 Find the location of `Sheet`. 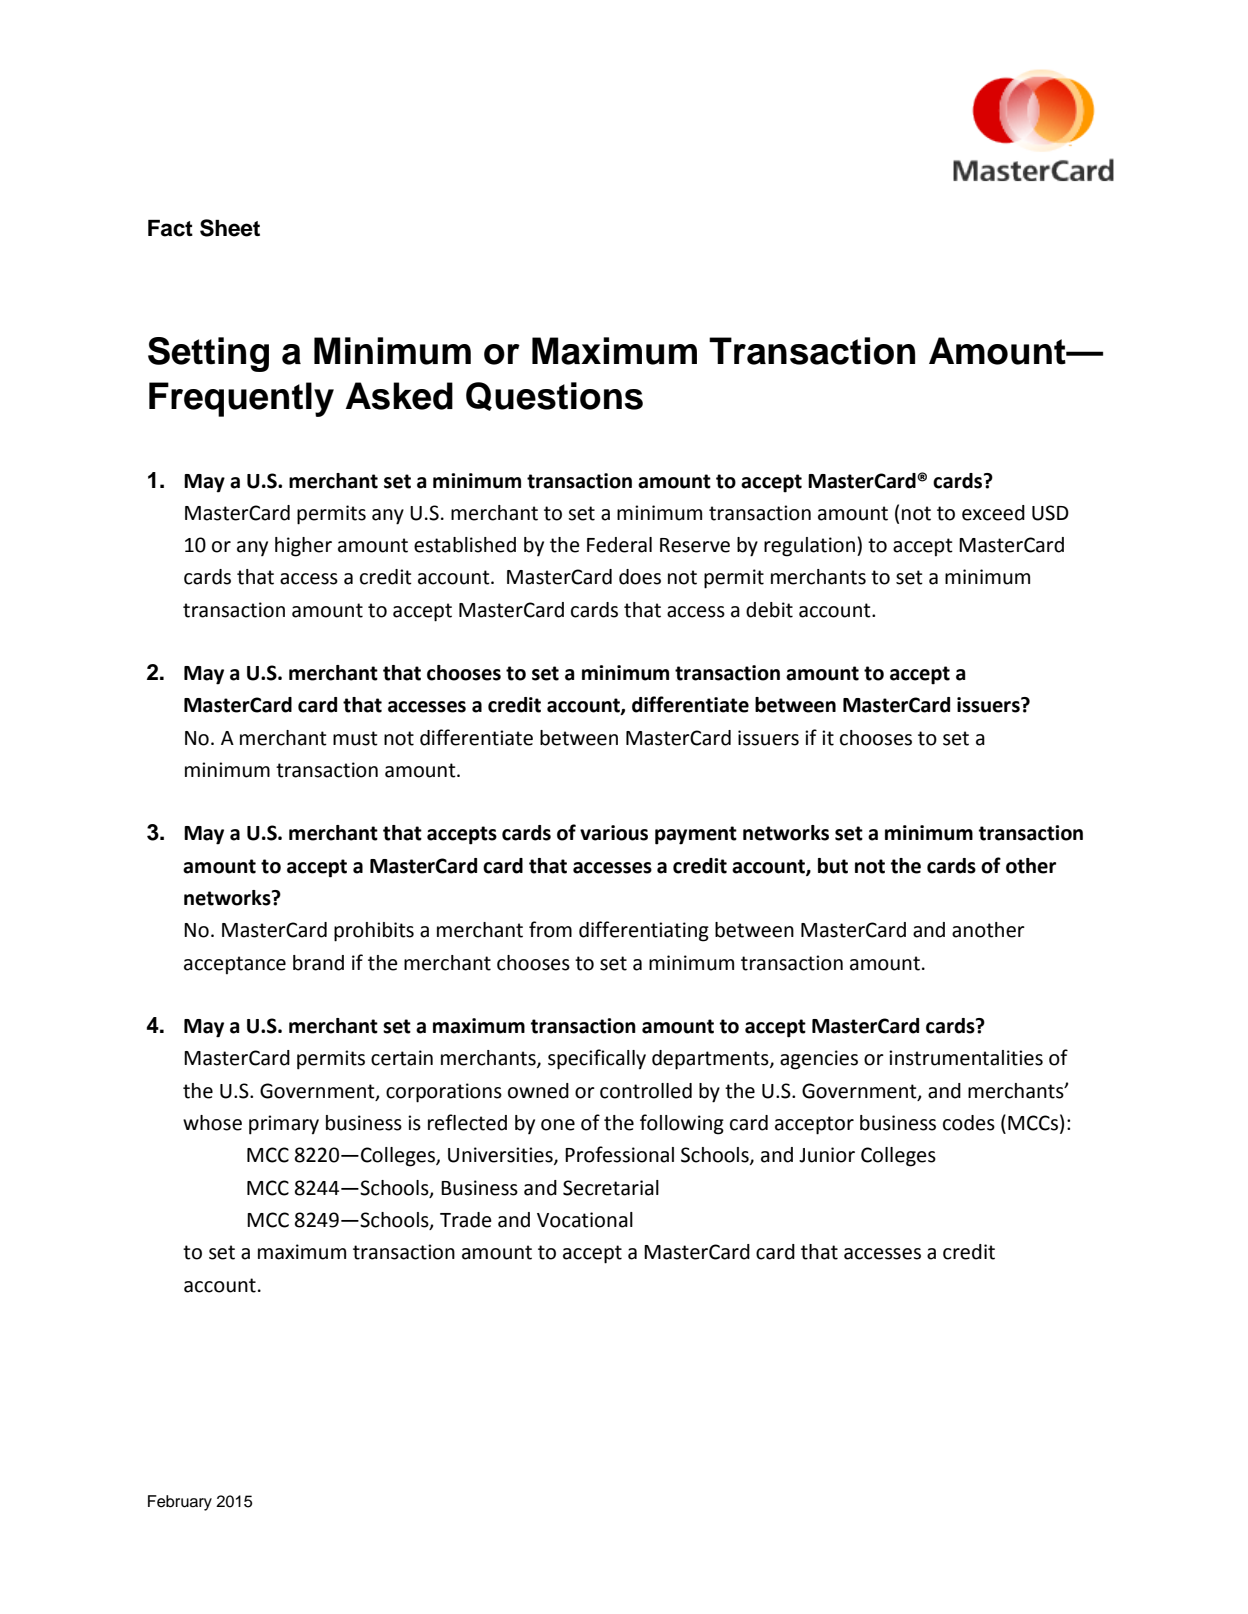

Sheet is located at coordinates (230, 228).
